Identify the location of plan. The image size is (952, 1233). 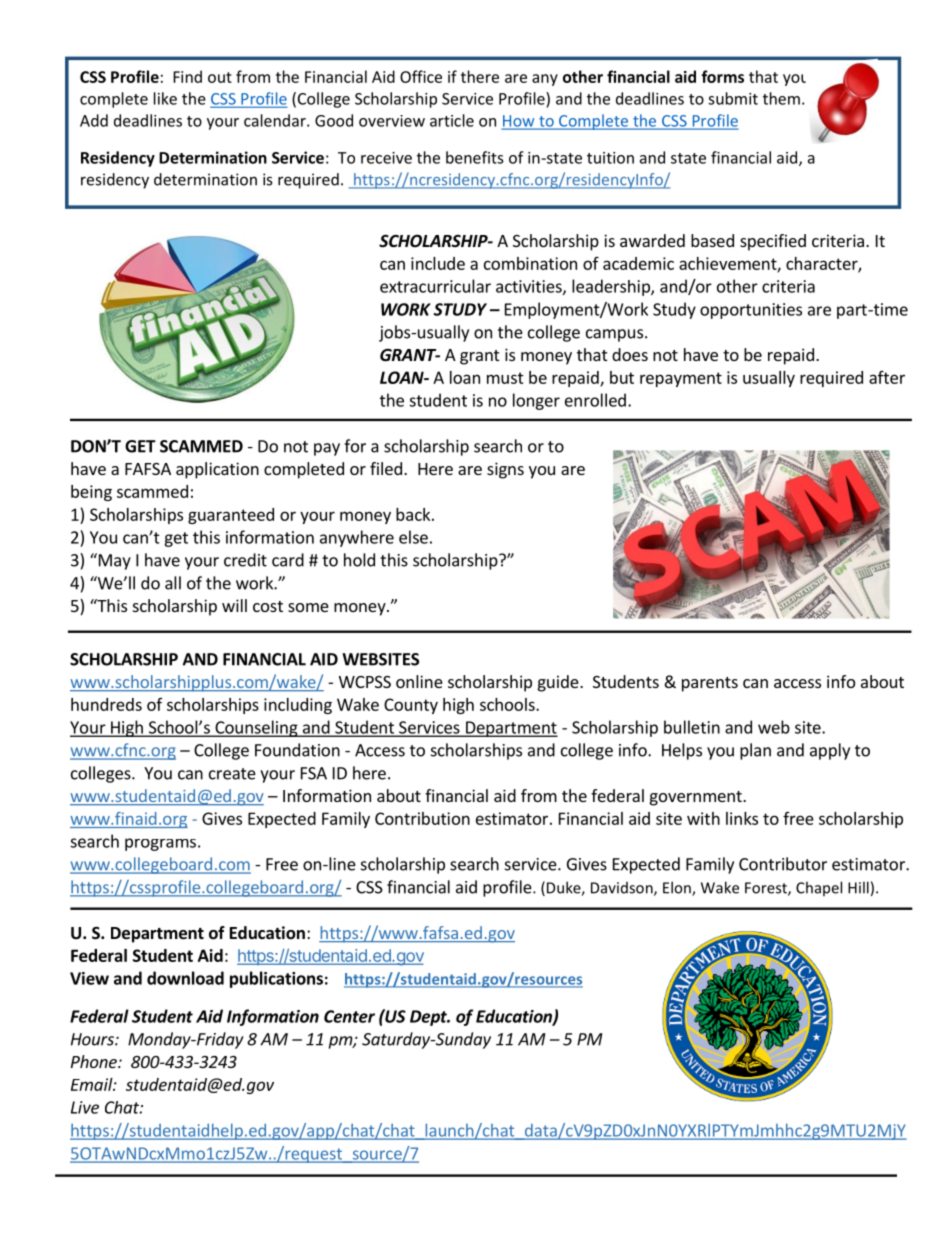
(755, 751).
